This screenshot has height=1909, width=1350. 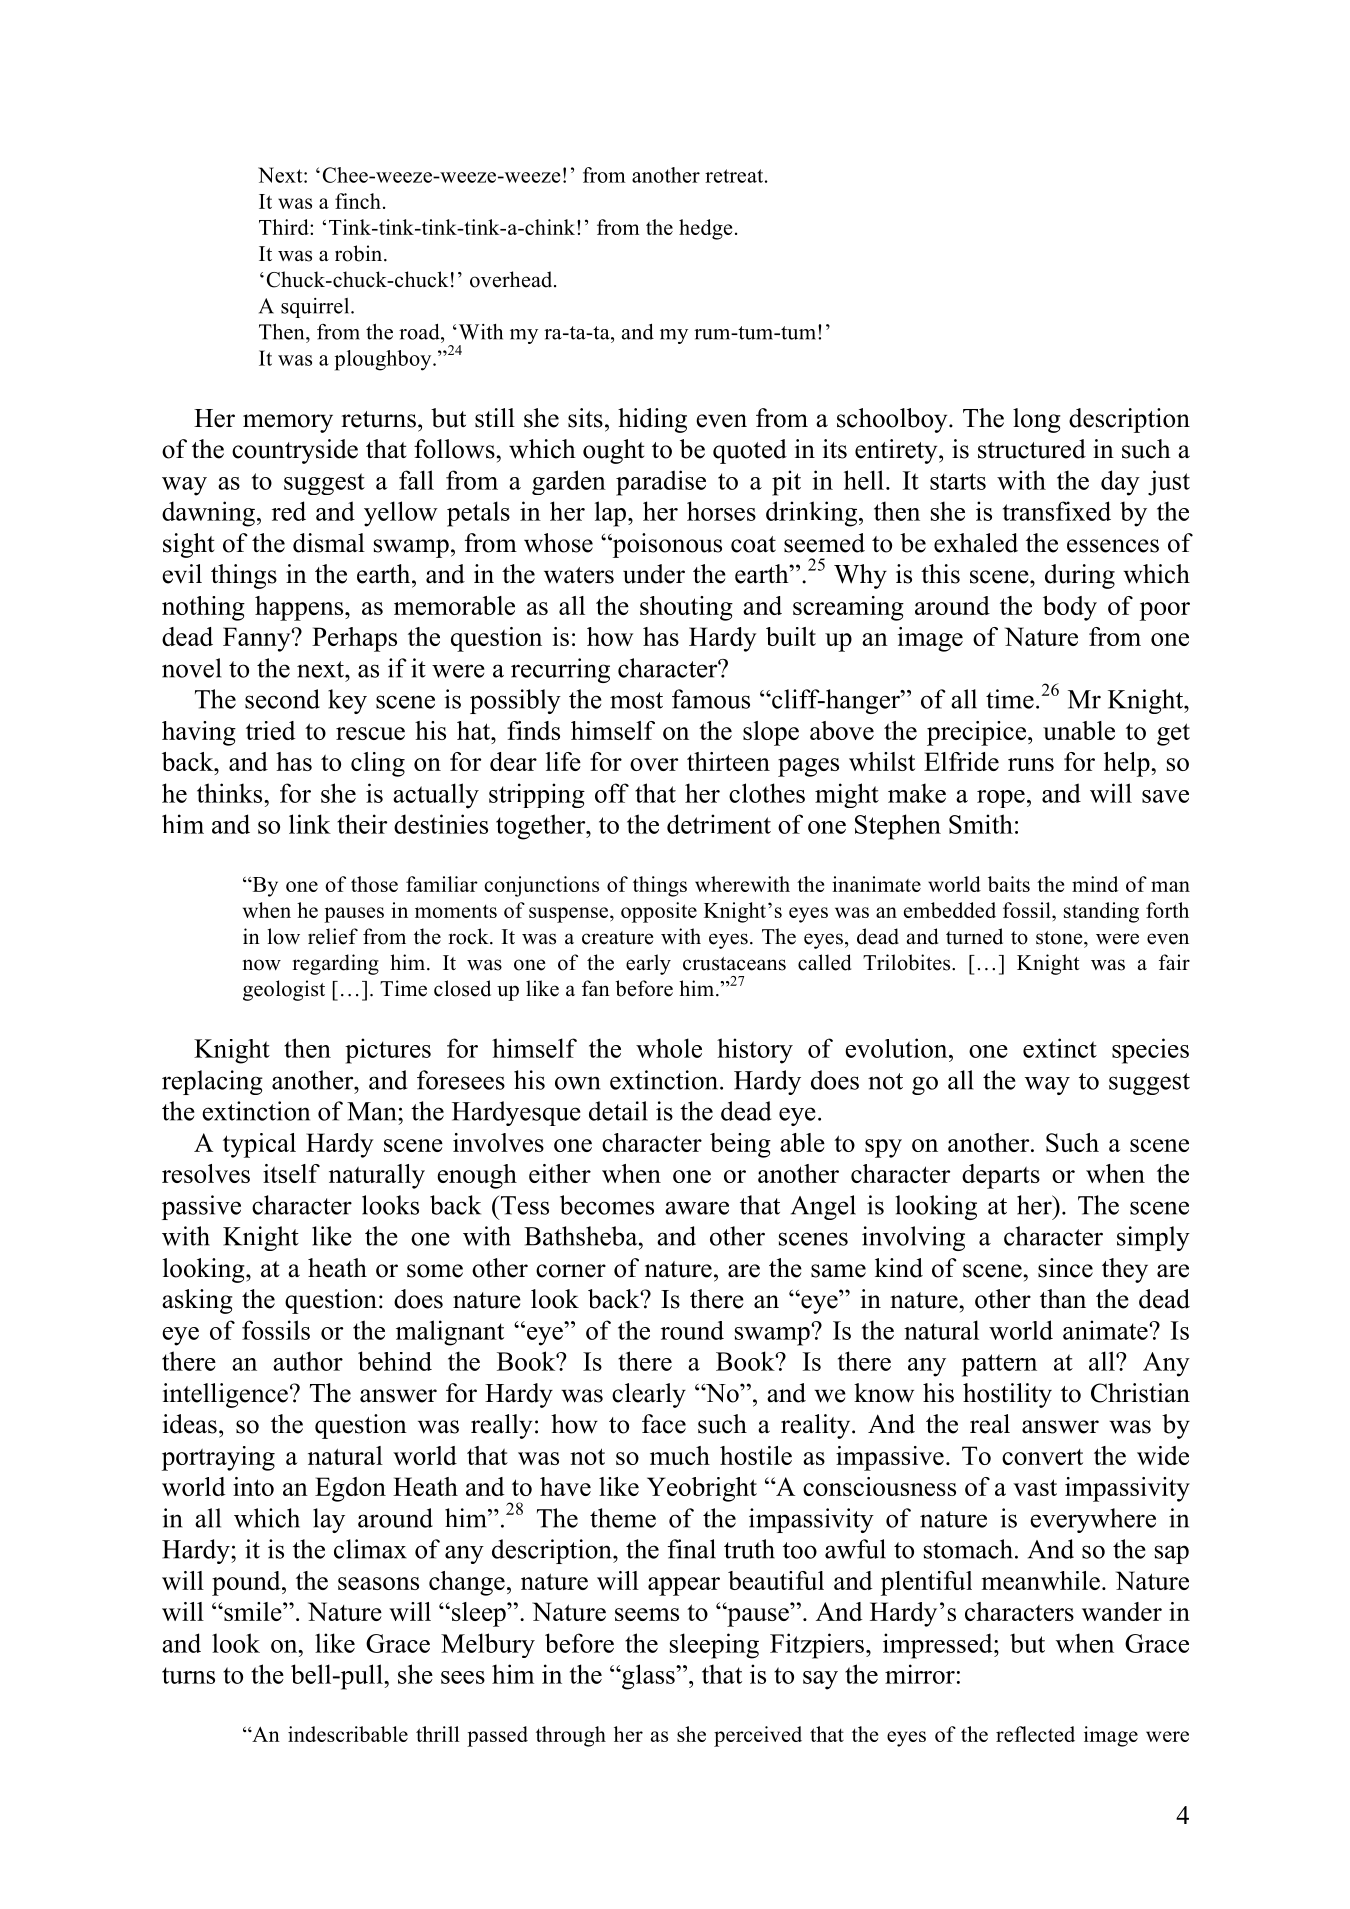 I want to click on author, so click(x=308, y=1361).
